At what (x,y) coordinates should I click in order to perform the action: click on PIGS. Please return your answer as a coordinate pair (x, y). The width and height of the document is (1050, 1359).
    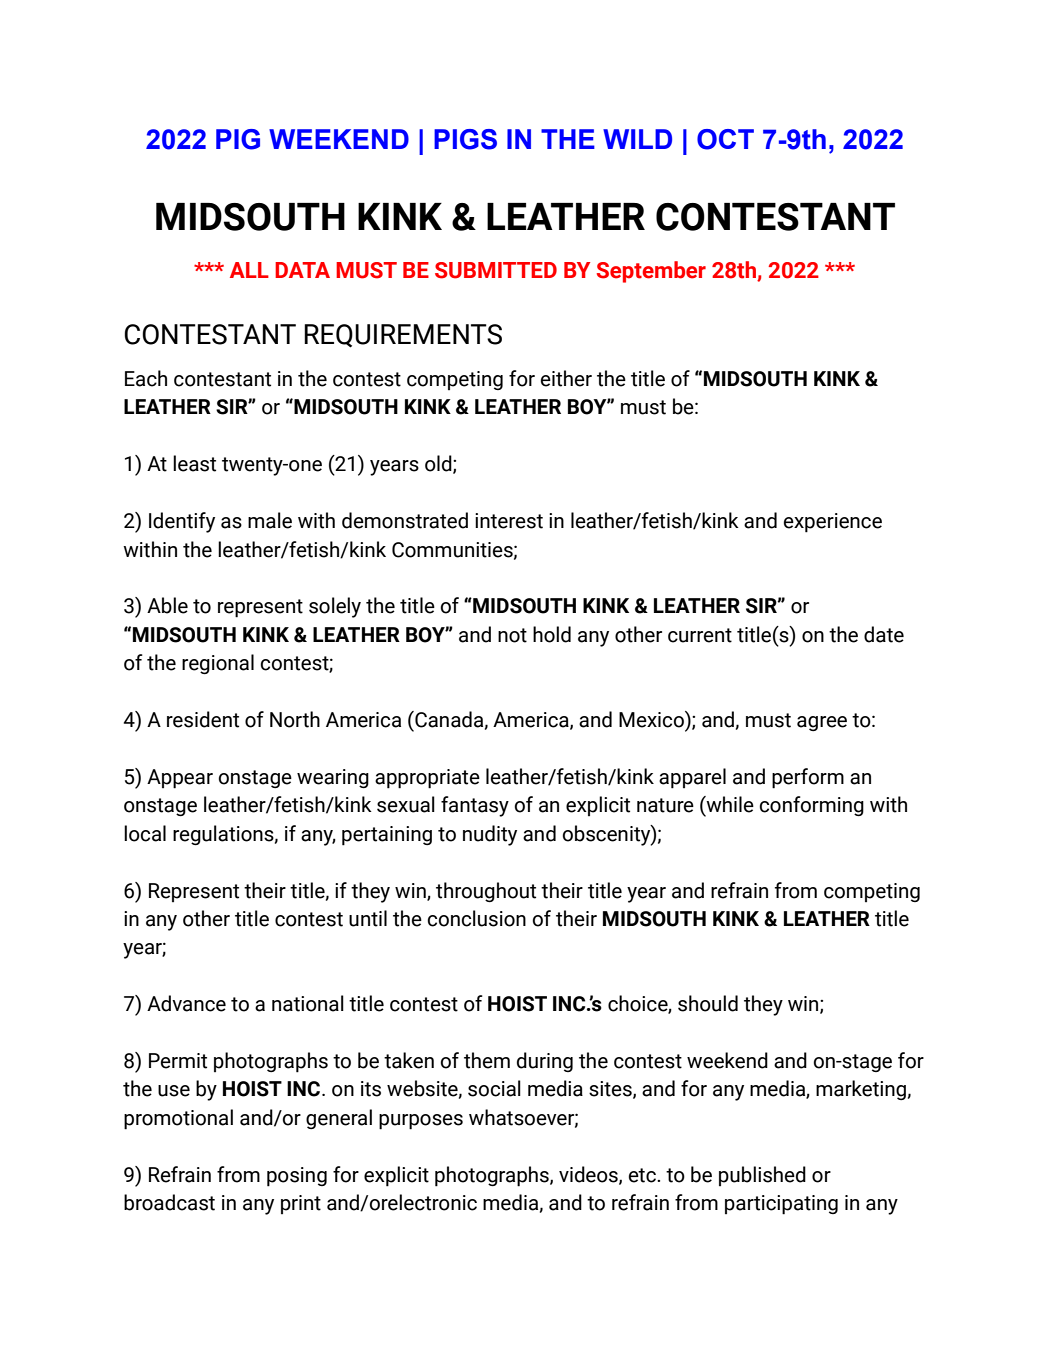
    Looking at the image, I should click on (465, 139).
